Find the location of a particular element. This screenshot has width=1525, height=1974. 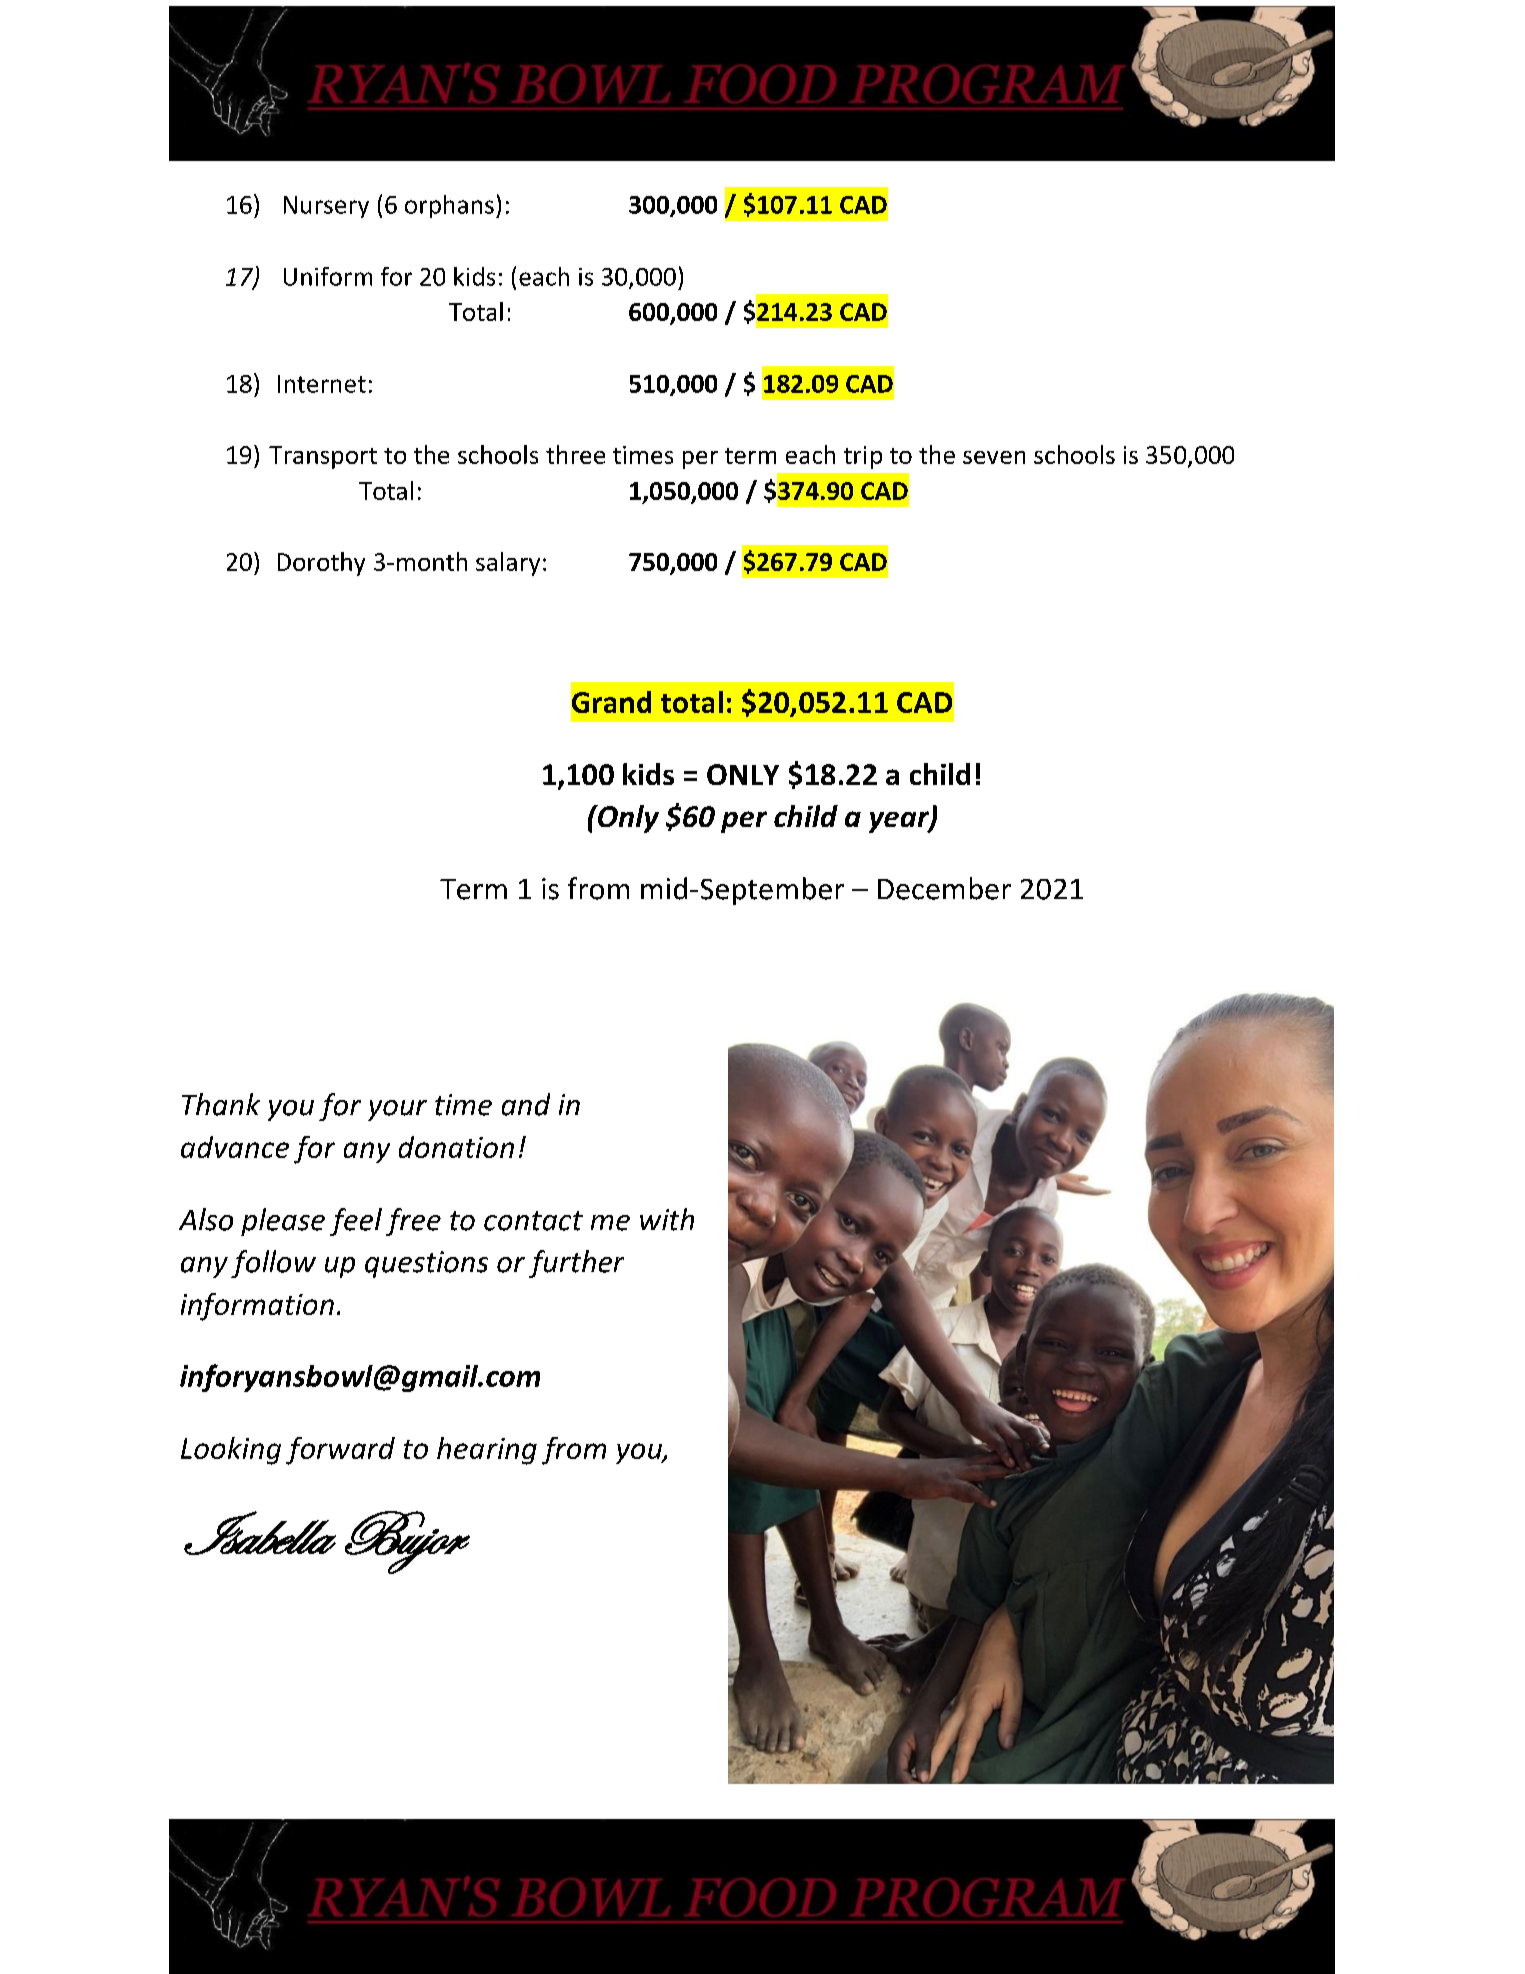

forward is located at coordinates (340, 1451).
